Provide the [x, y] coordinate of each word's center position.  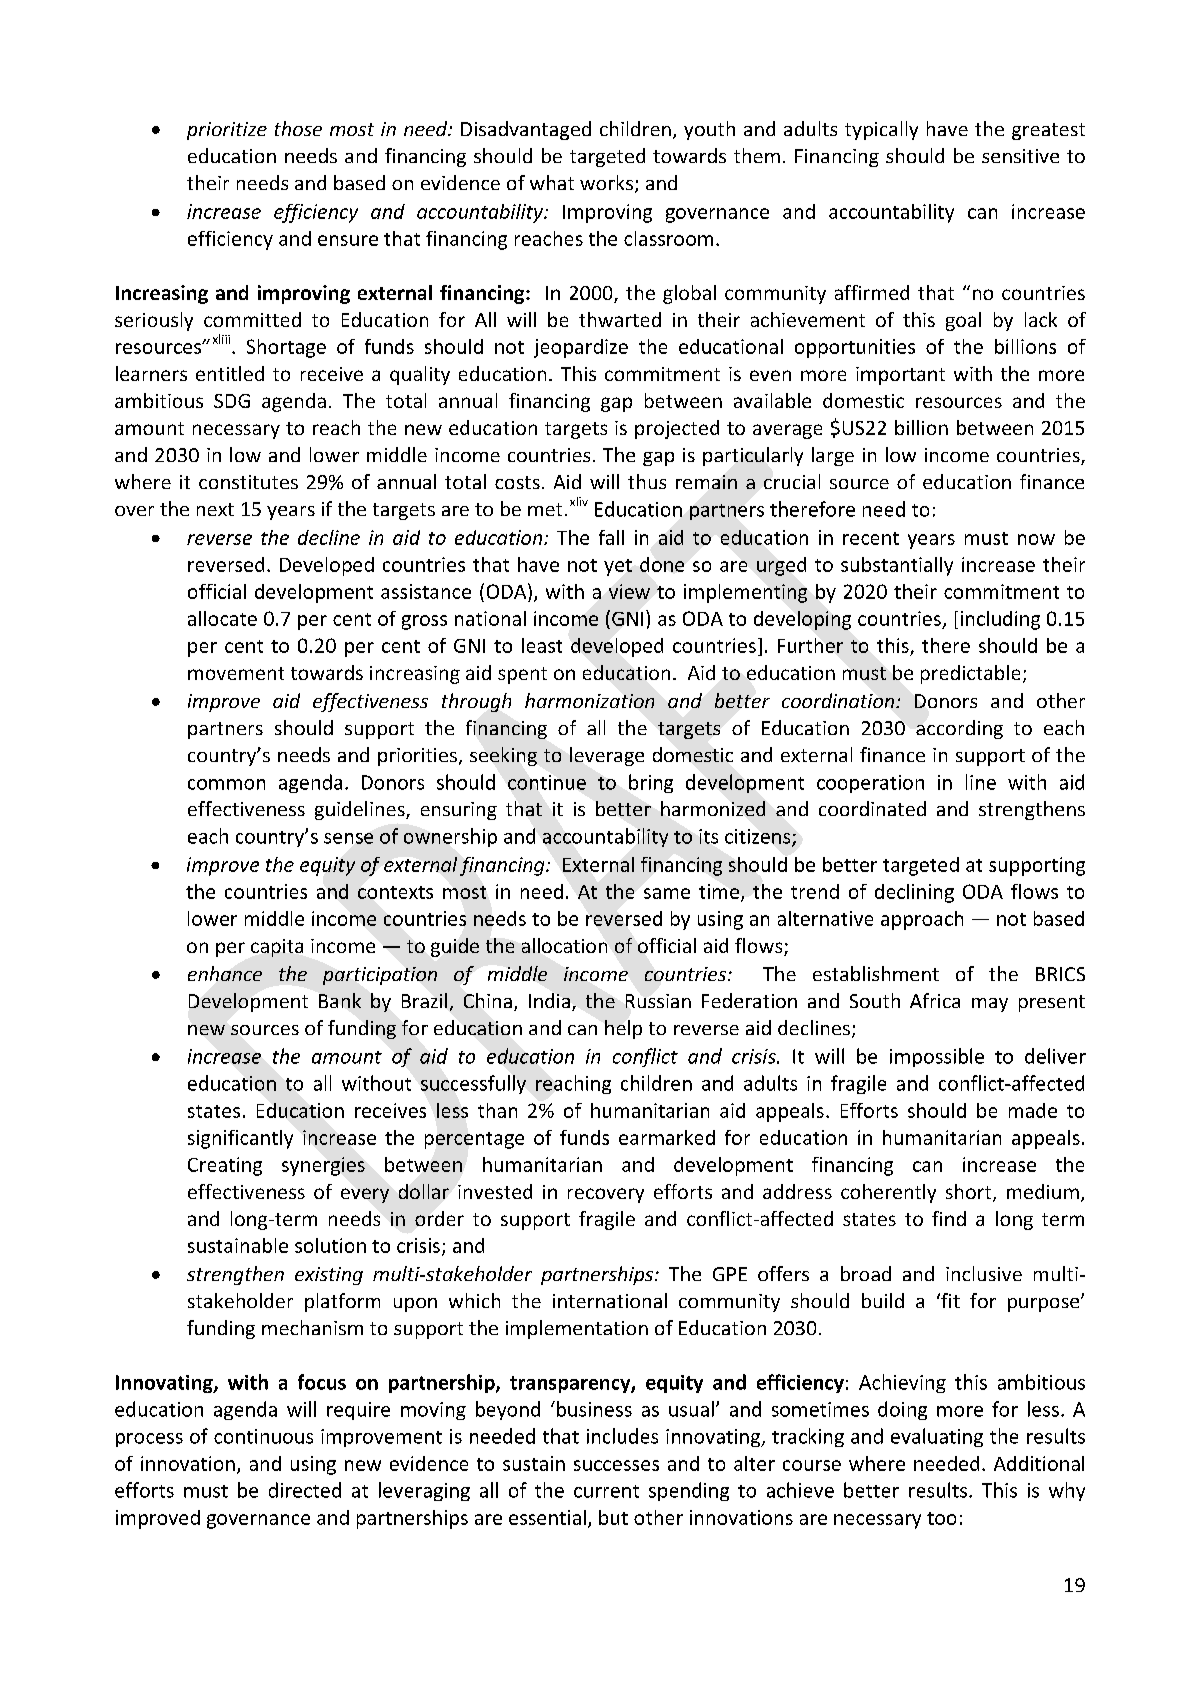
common [226, 784]
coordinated [872, 808]
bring [651, 783]
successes [616, 1465]
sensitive [1020, 156]
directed [305, 1490]
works [608, 184]
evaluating [937, 1437]
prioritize [227, 131]
